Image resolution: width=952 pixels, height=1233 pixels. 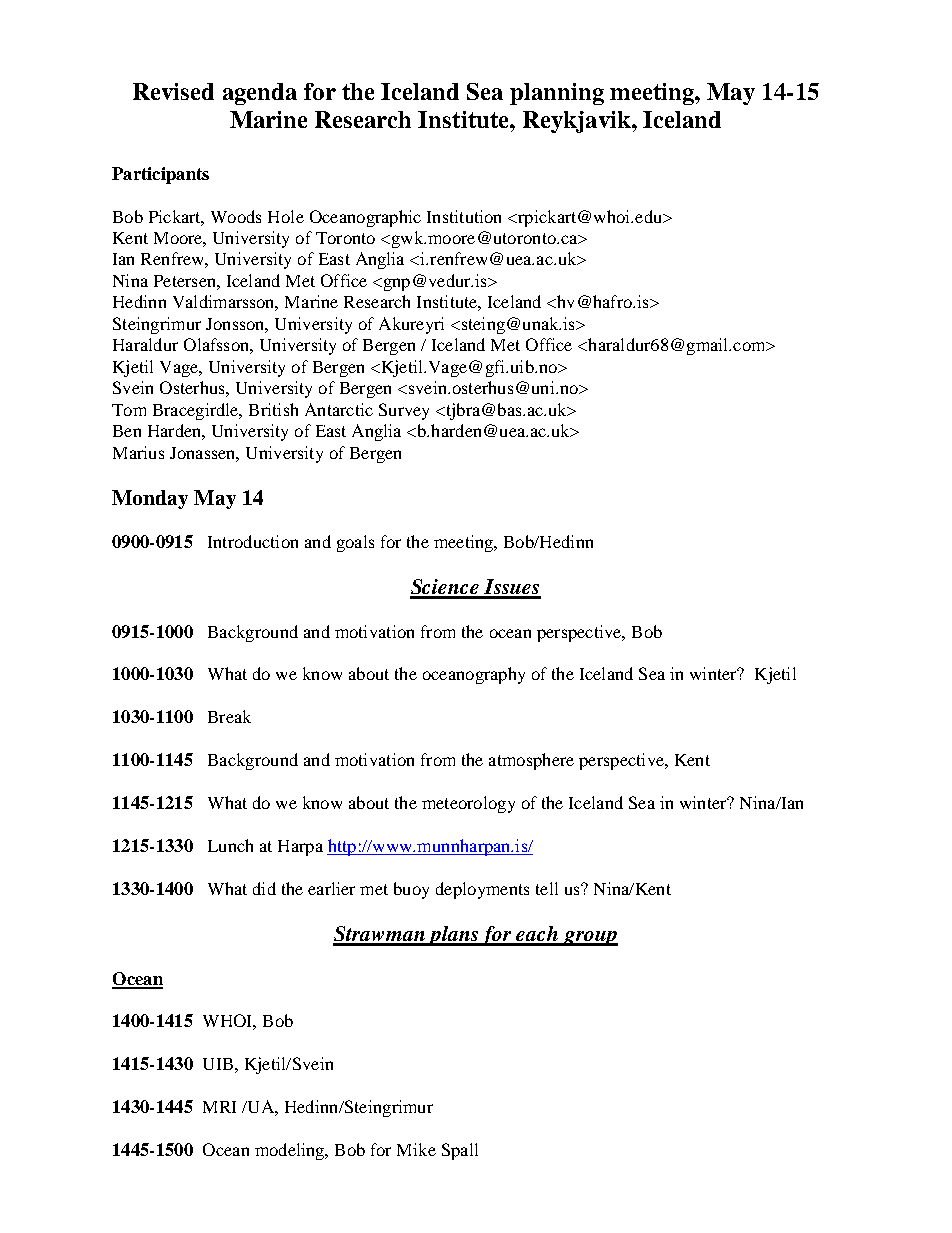 I want to click on MRI, so click(x=219, y=1107).
